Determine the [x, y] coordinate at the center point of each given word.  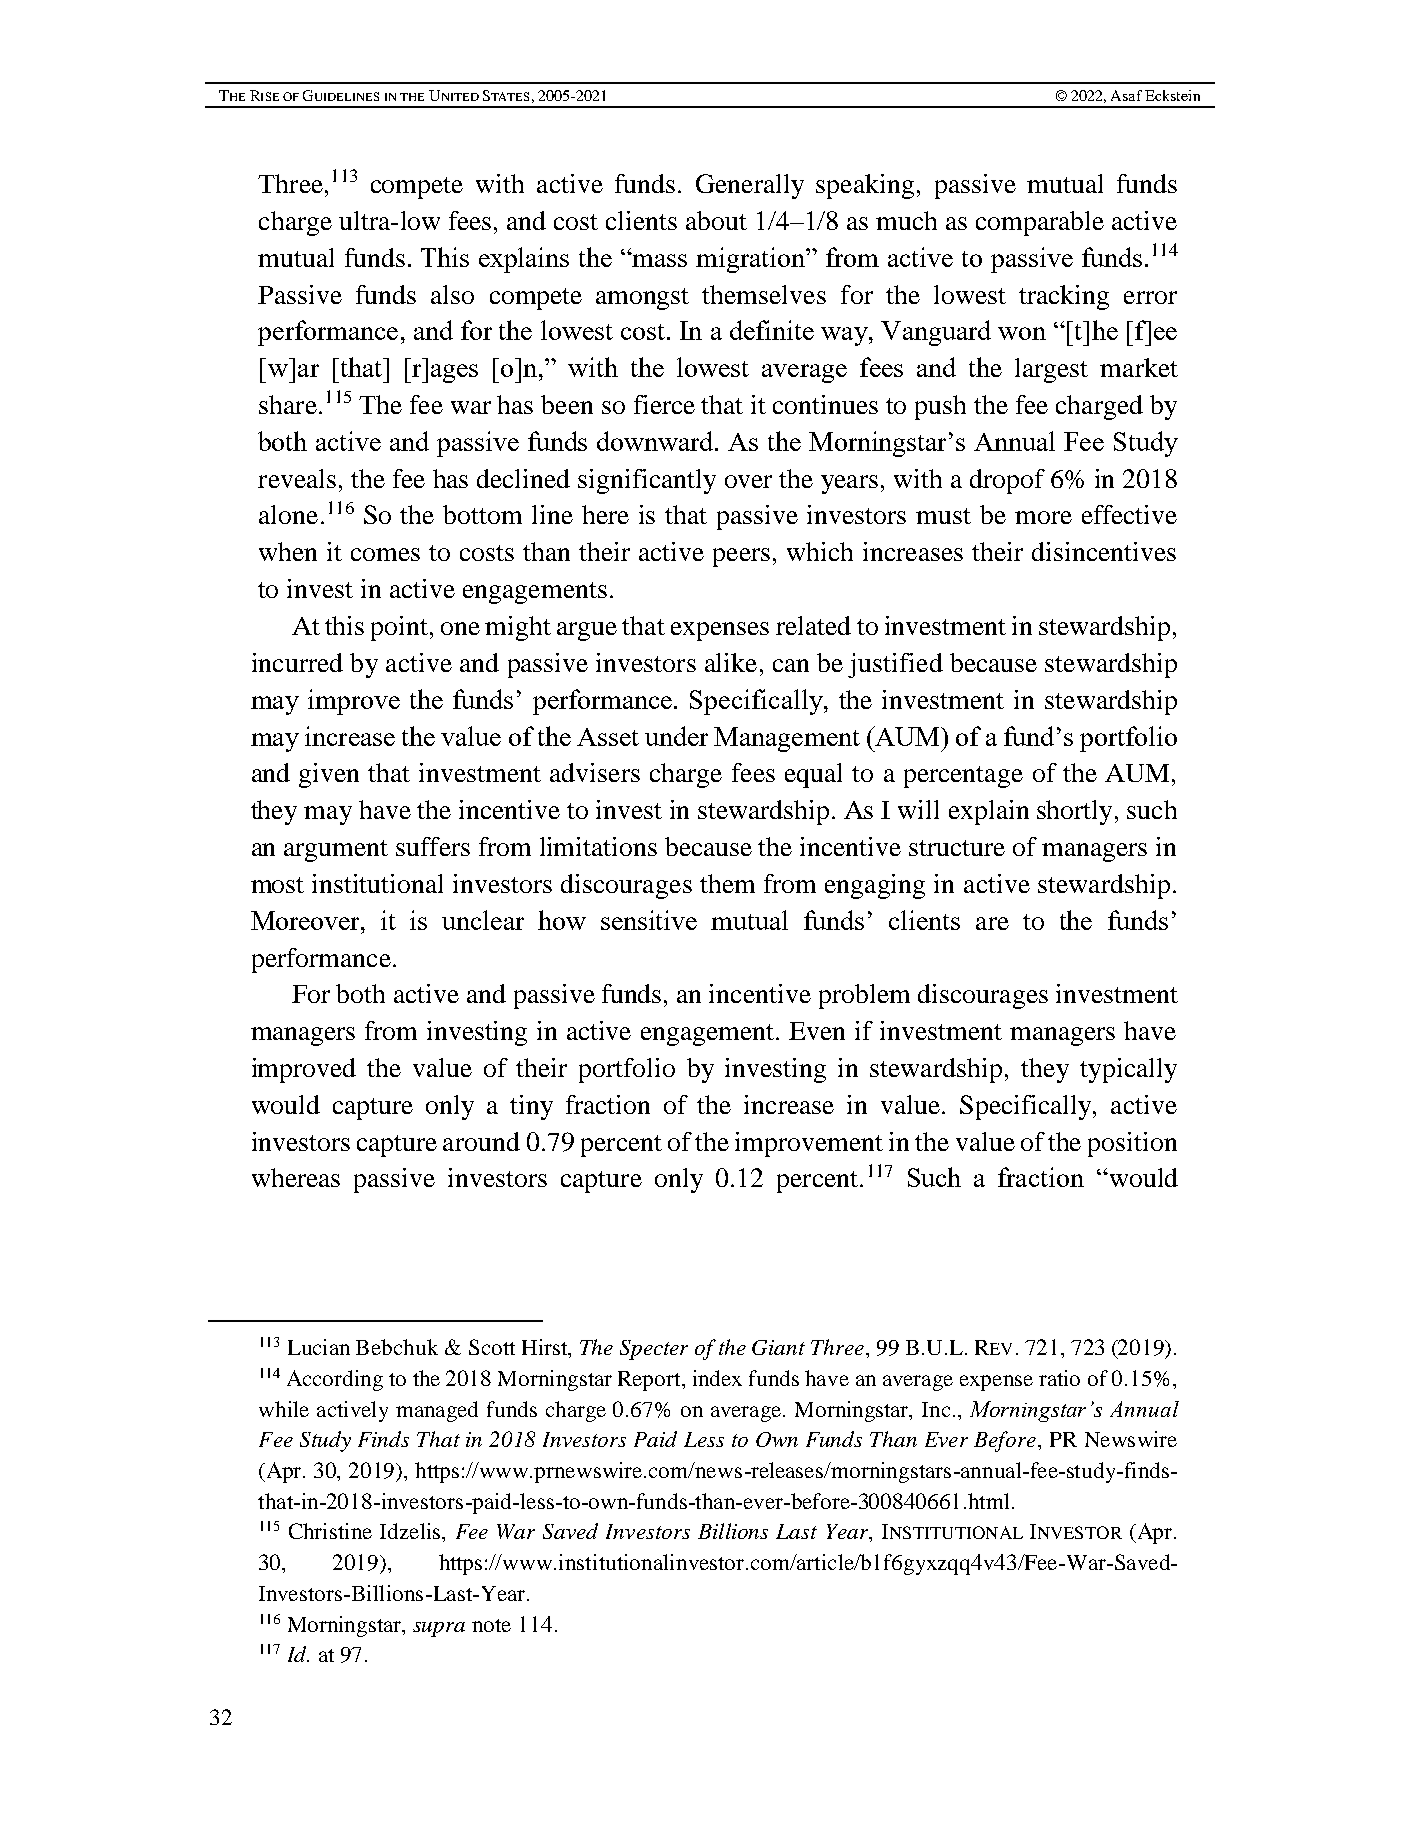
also [452, 294]
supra [439, 1629]
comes [385, 554]
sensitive [649, 920]
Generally [750, 186]
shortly [1074, 812]
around [481, 1141]
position [1132, 1144]
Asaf [1126, 95]
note [491, 1625]
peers [741, 557]
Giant [778, 1347]
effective [1129, 514]
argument [336, 851]
